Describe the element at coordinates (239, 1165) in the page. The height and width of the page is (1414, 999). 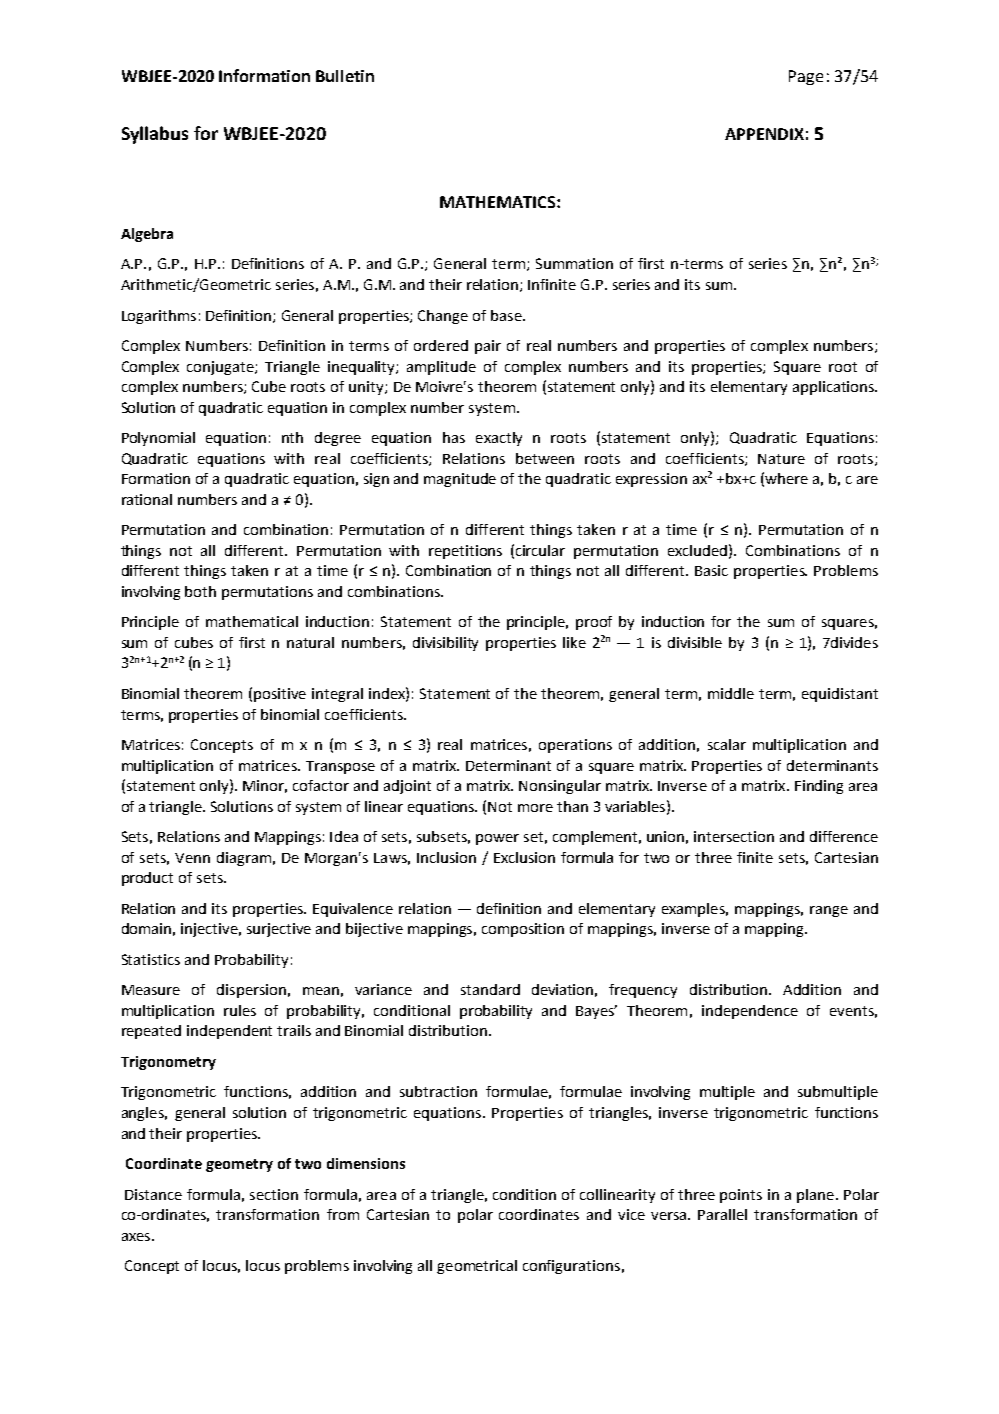
I see `geometry` at that location.
